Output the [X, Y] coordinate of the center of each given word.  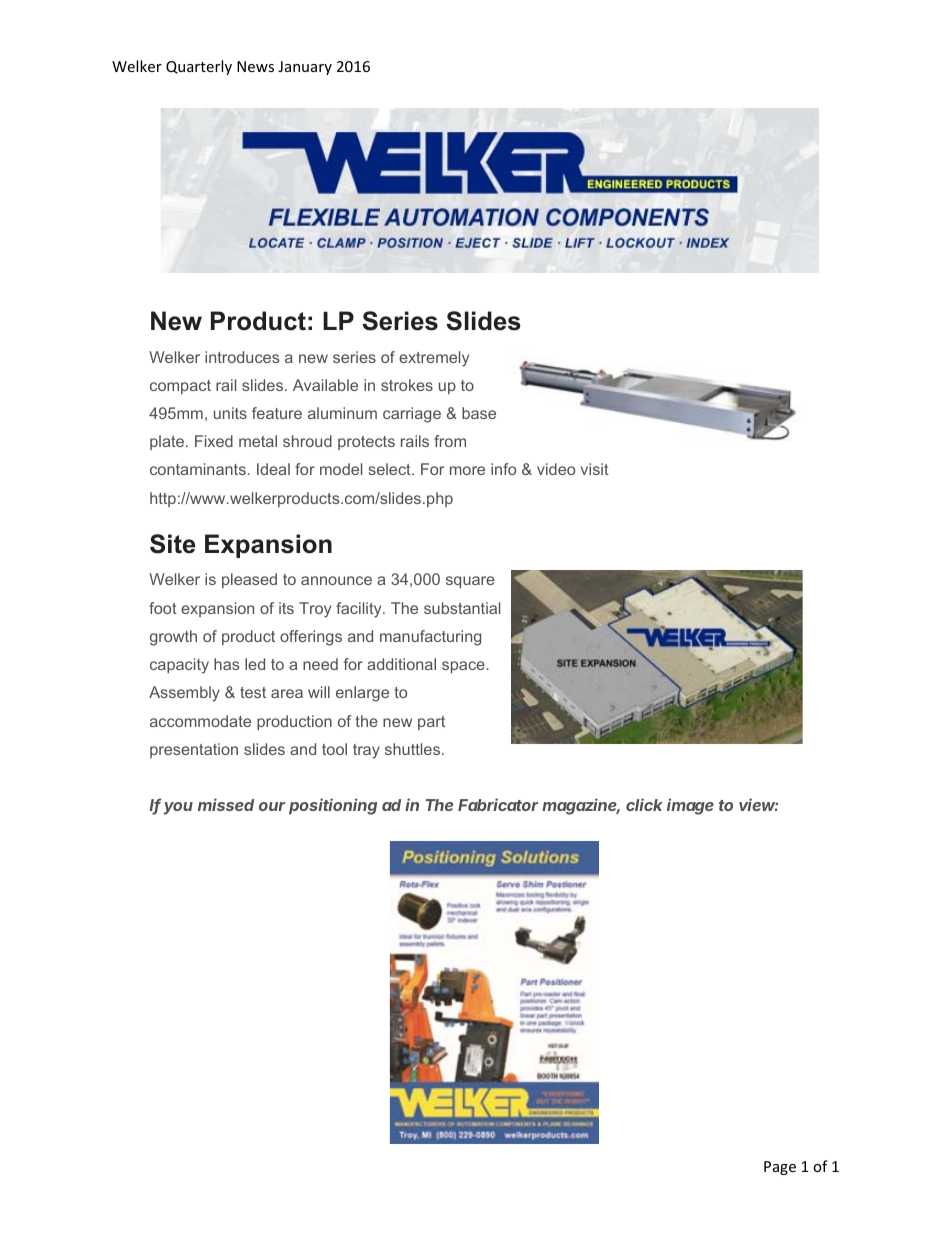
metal [258, 441]
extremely [434, 359]
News [255, 66]
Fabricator [498, 804]
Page [780, 1168]
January [305, 68]
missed [226, 804]
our [272, 806]
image [690, 806]
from [450, 441]
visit [595, 469]
